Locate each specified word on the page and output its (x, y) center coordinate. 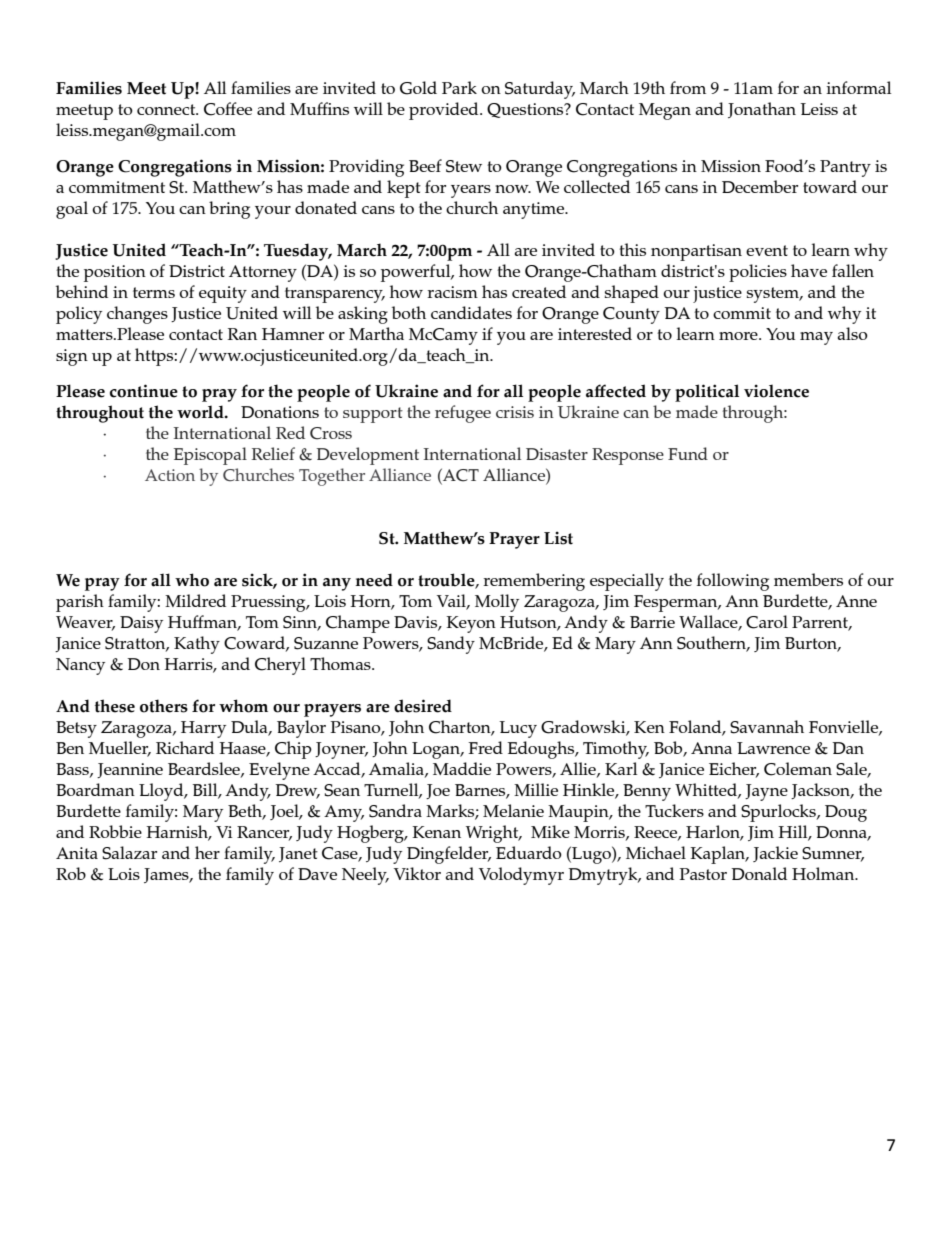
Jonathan (762, 110)
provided (445, 111)
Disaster (557, 454)
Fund (688, 453)
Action (170, 475)
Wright (493, 834)
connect (167, 109)
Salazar (129, 853)
